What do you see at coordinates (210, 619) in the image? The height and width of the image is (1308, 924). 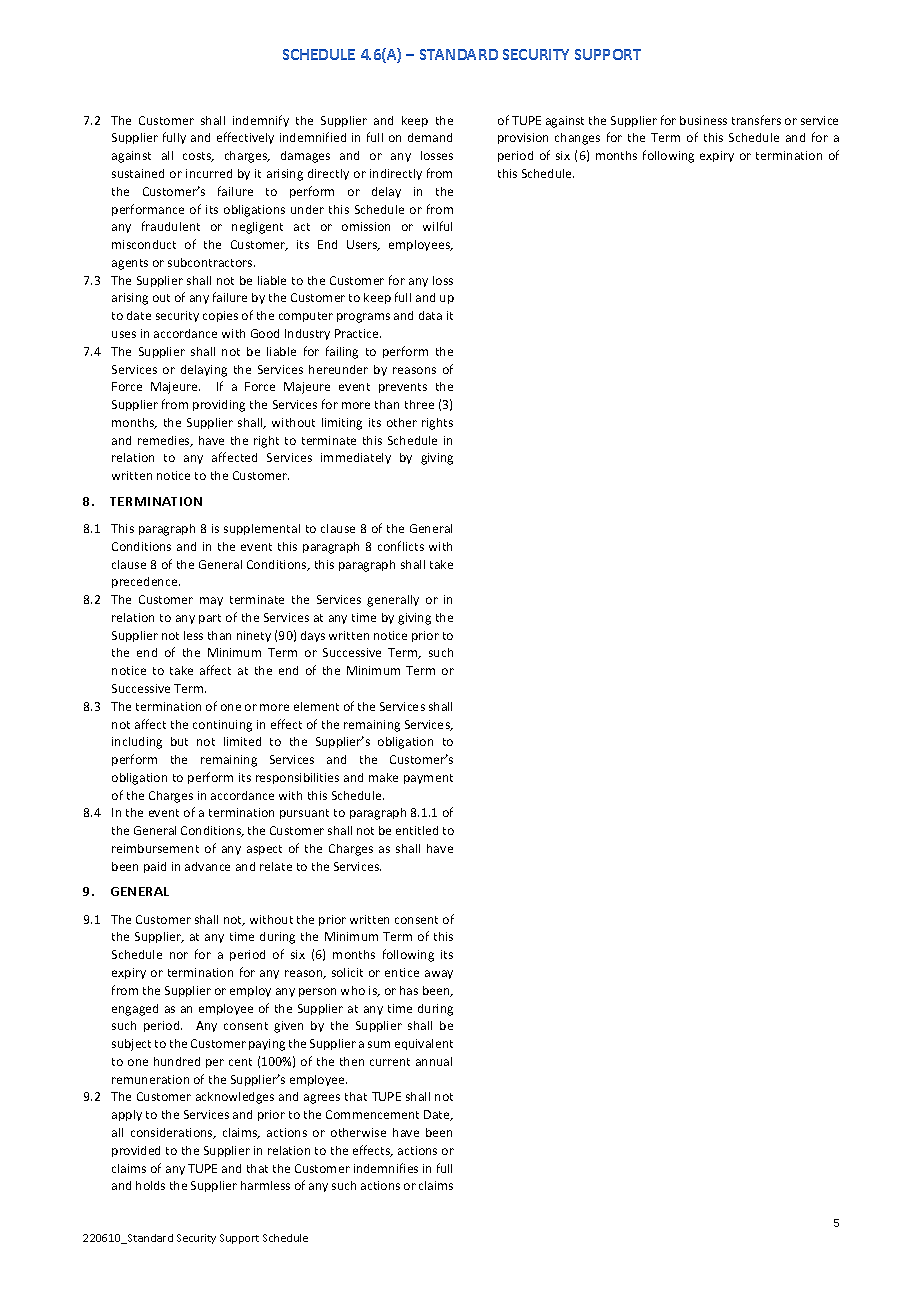 I see `part` at bounding box center [210, 619].
